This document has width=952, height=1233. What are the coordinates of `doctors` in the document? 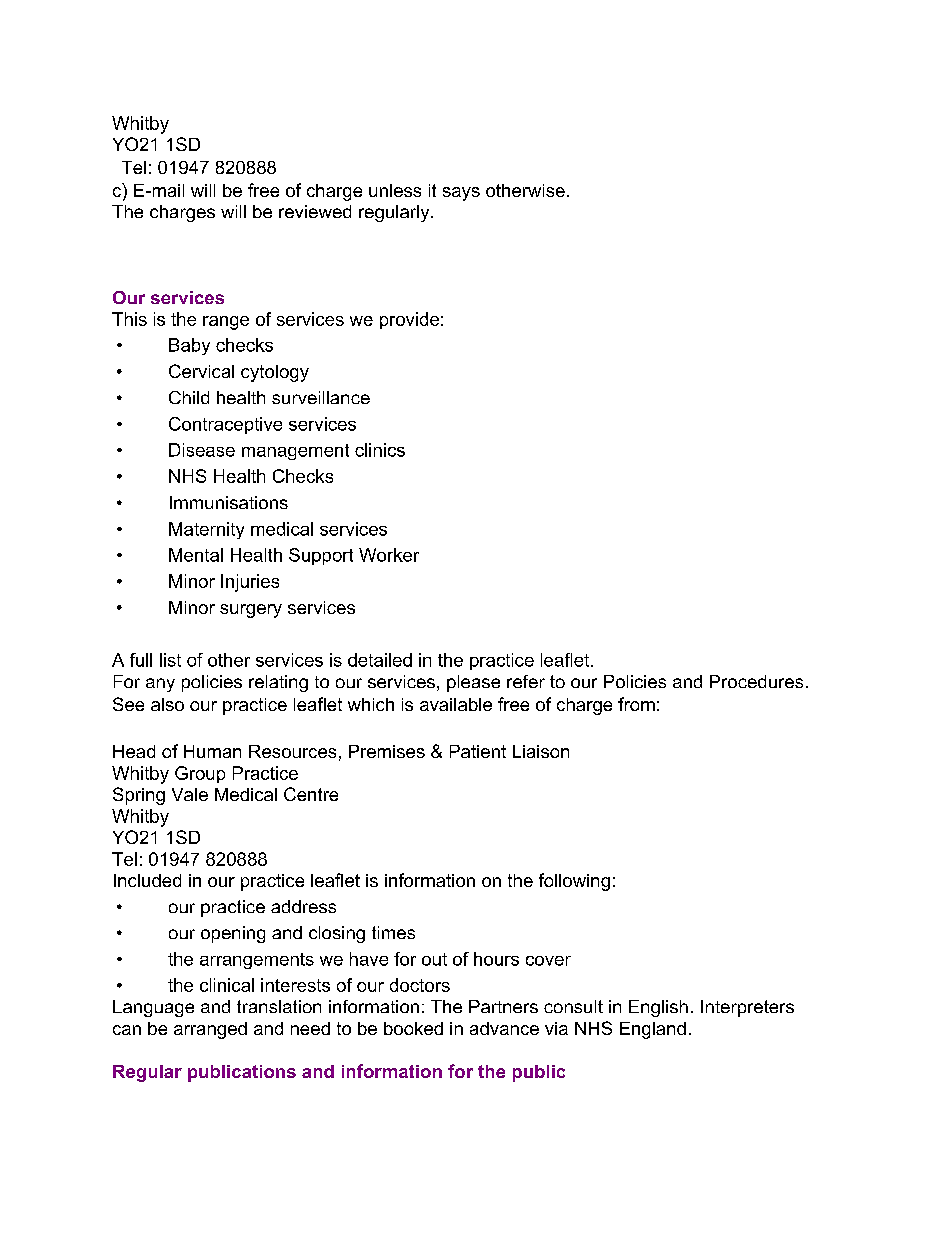 It's located at (420, 985).
